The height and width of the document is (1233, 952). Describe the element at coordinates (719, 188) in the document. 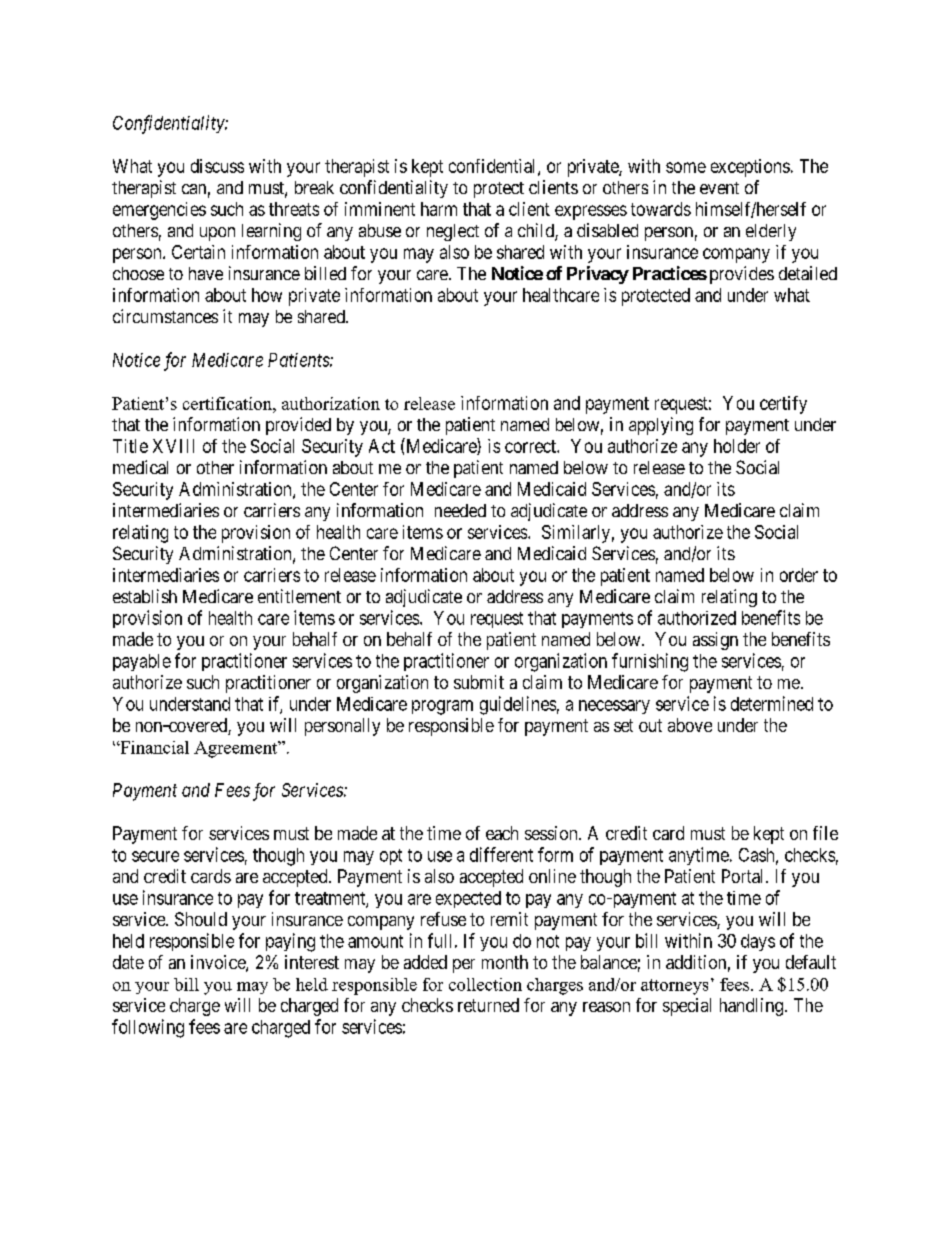

I see `event` at that location.
